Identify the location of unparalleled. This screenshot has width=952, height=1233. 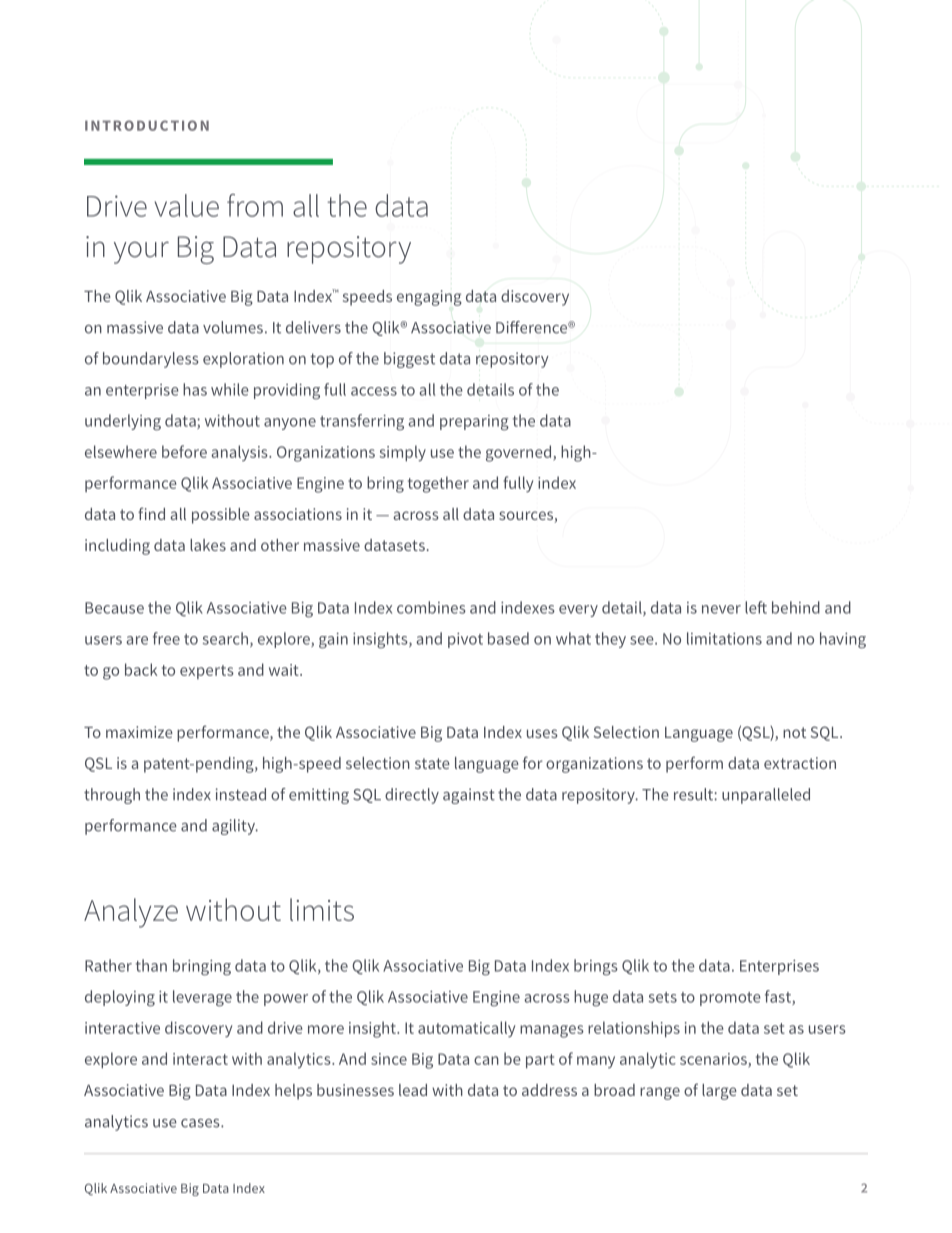
(766, 796).
